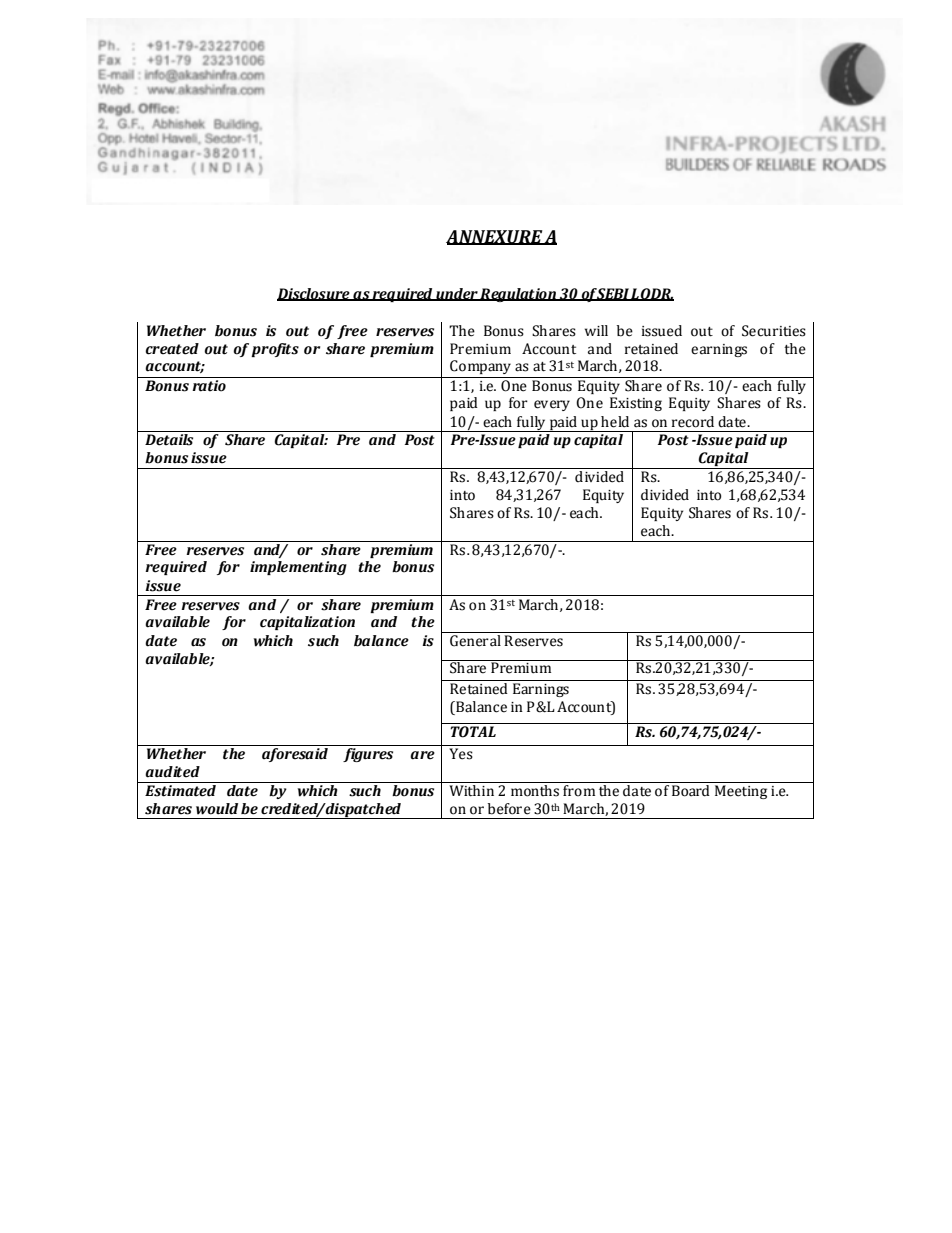  Describe the element at coordinates (774, 331) in the screenshot. I see `Securities` at that location.
